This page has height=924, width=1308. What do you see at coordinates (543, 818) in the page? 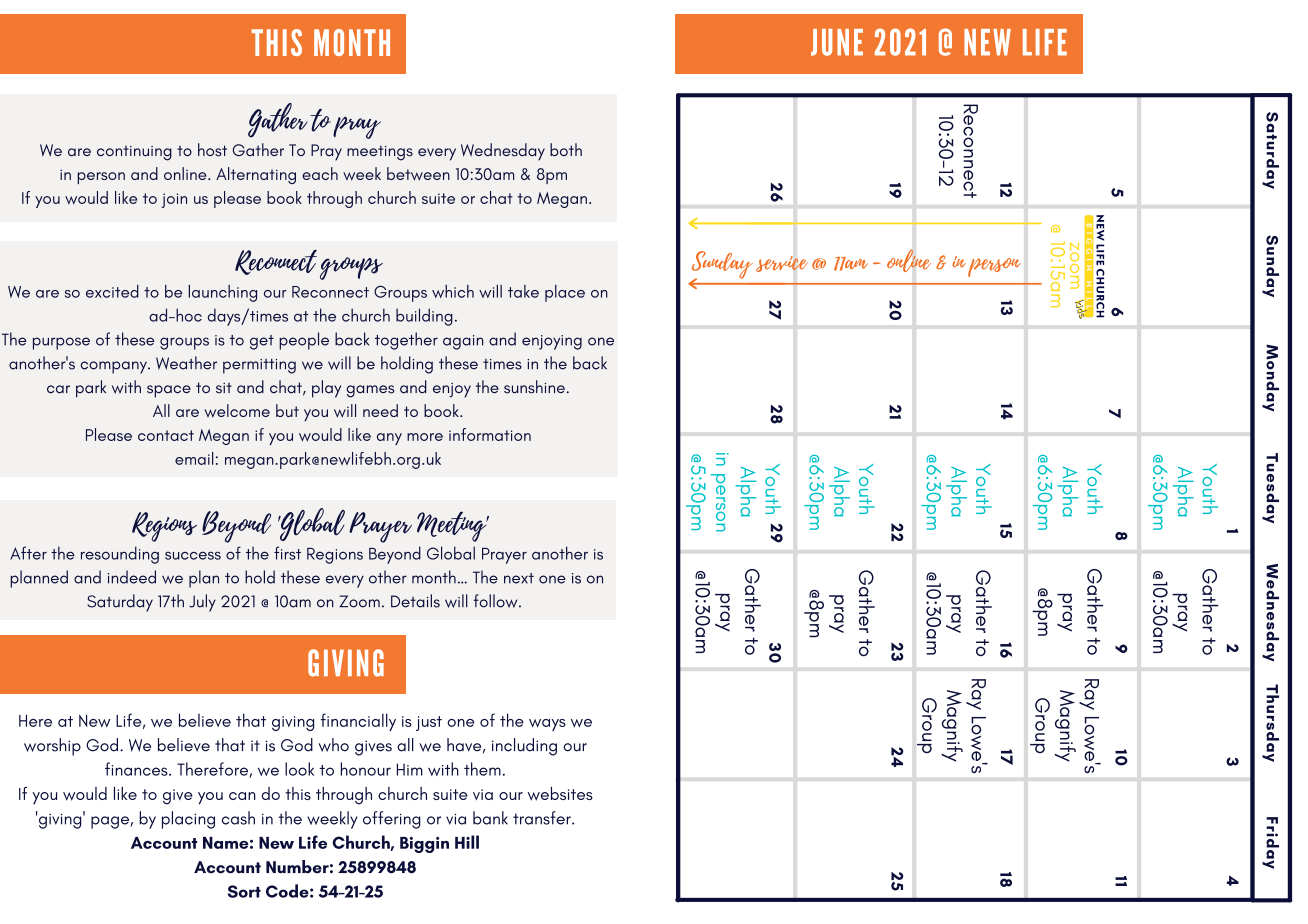
I see `transfer` at bounding box center [543, 818].
